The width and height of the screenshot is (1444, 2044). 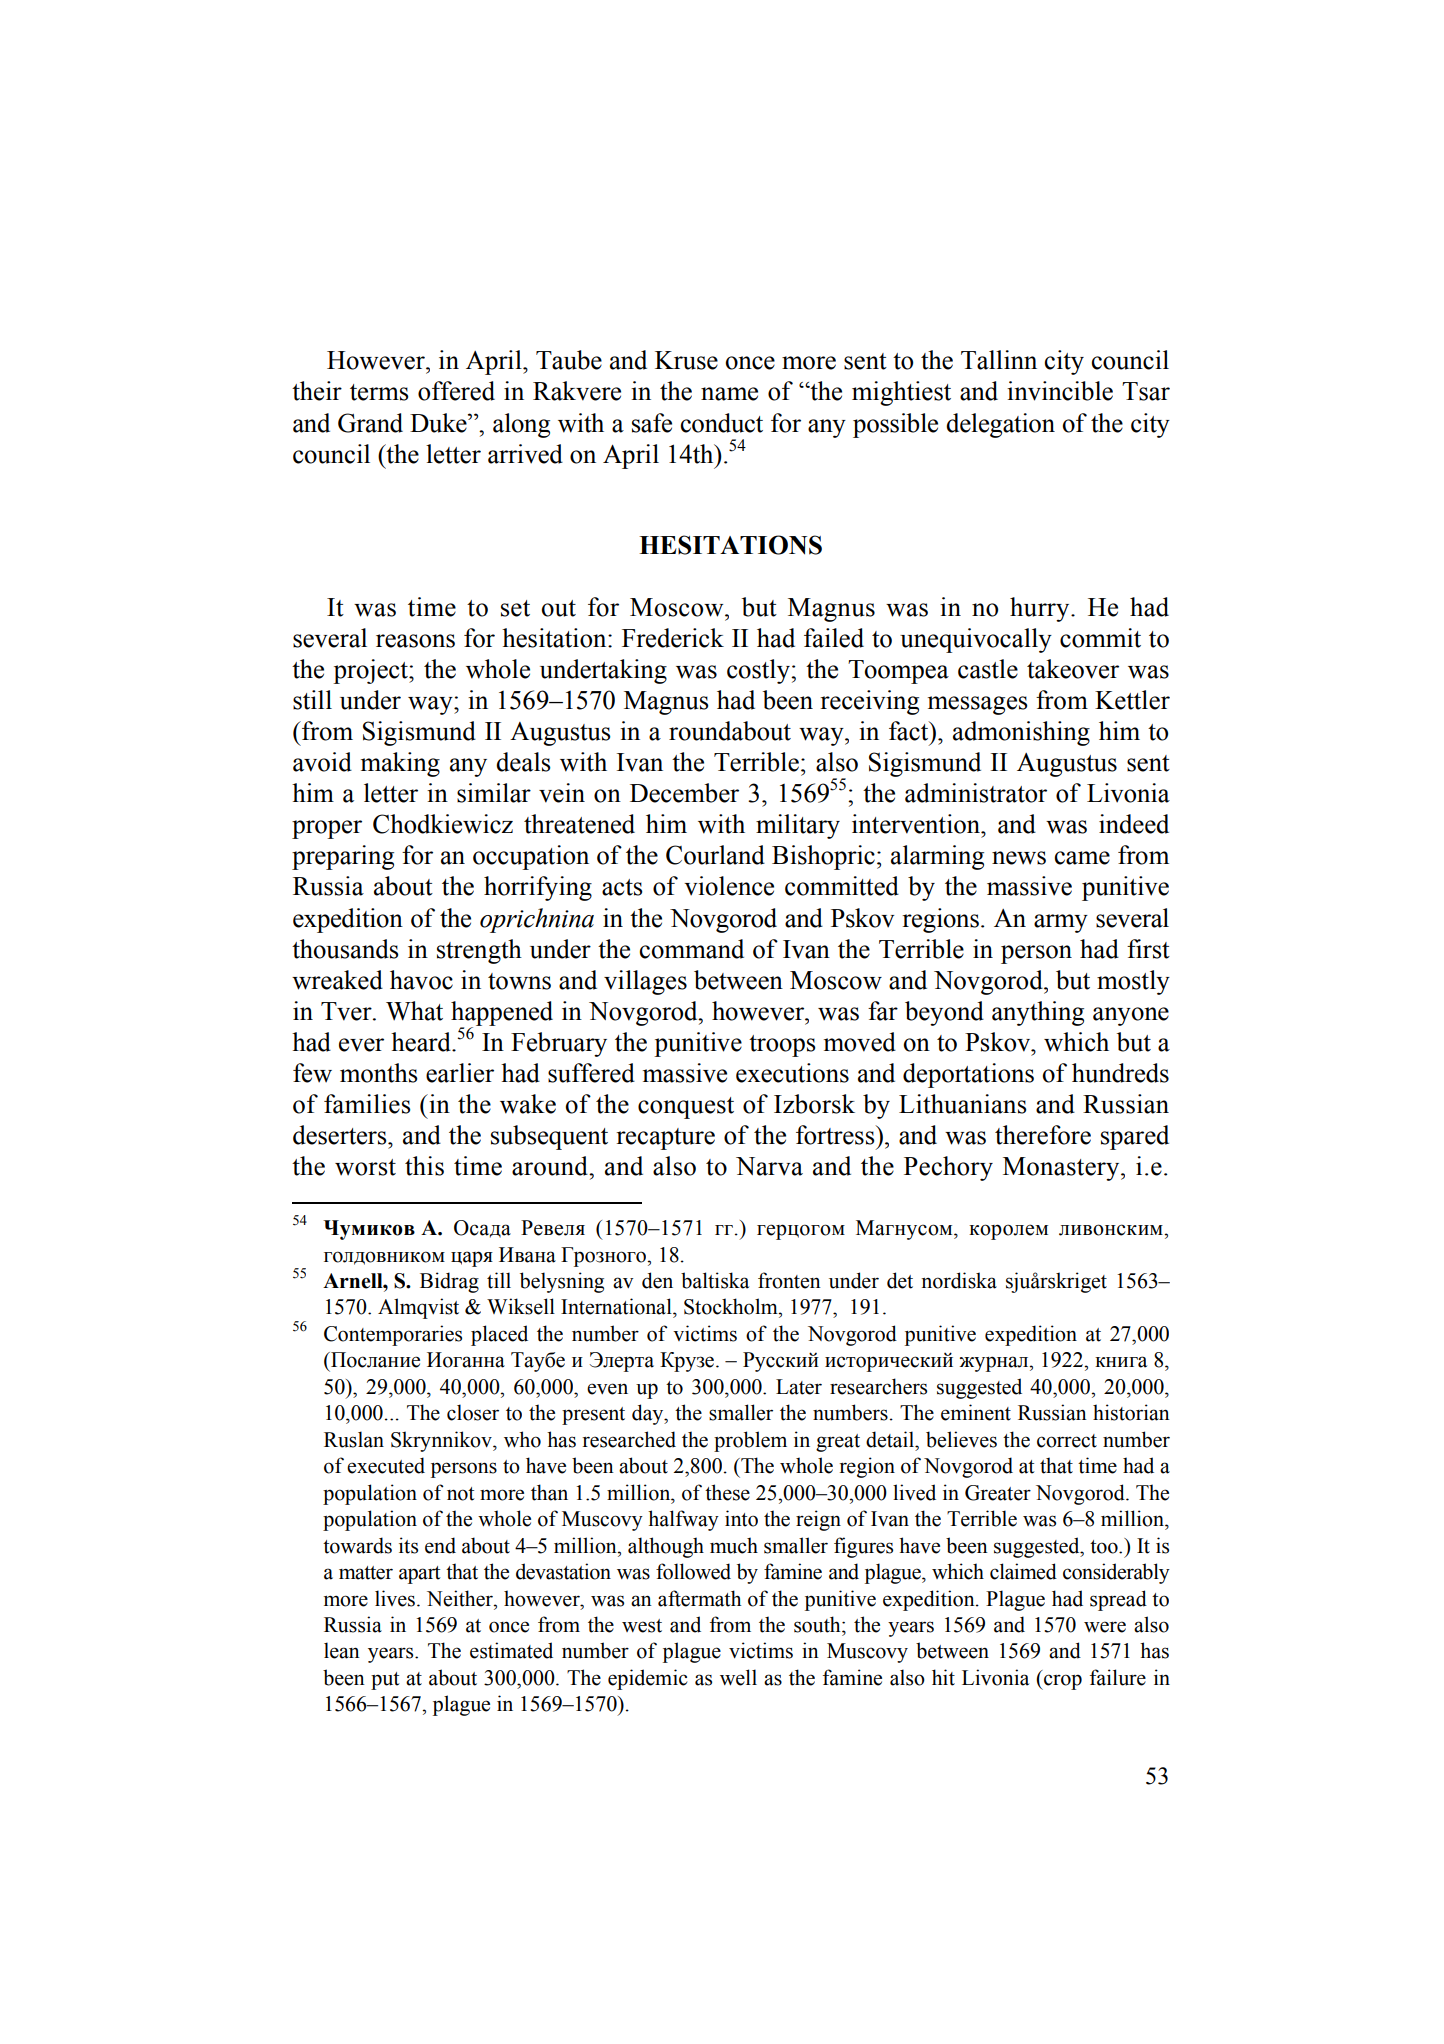 What do you see at coordinates (1060, 391) in the screenshot?
I see `invincible` at bounding box center [1060, 391].
